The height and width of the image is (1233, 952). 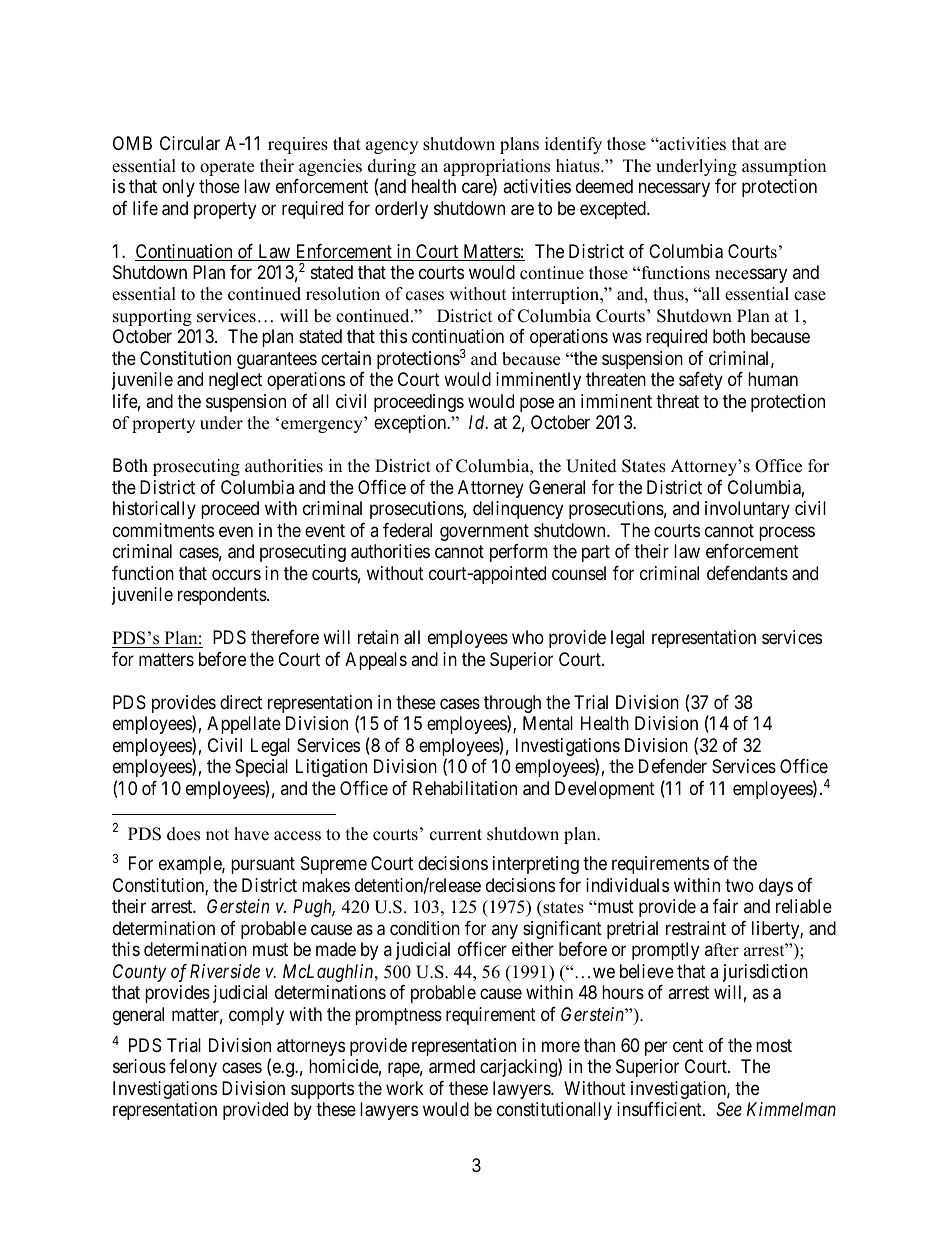 What do you see at coordinates (193, 1068) in the image?
I see `felony` at bounding box center [193, 1068].
